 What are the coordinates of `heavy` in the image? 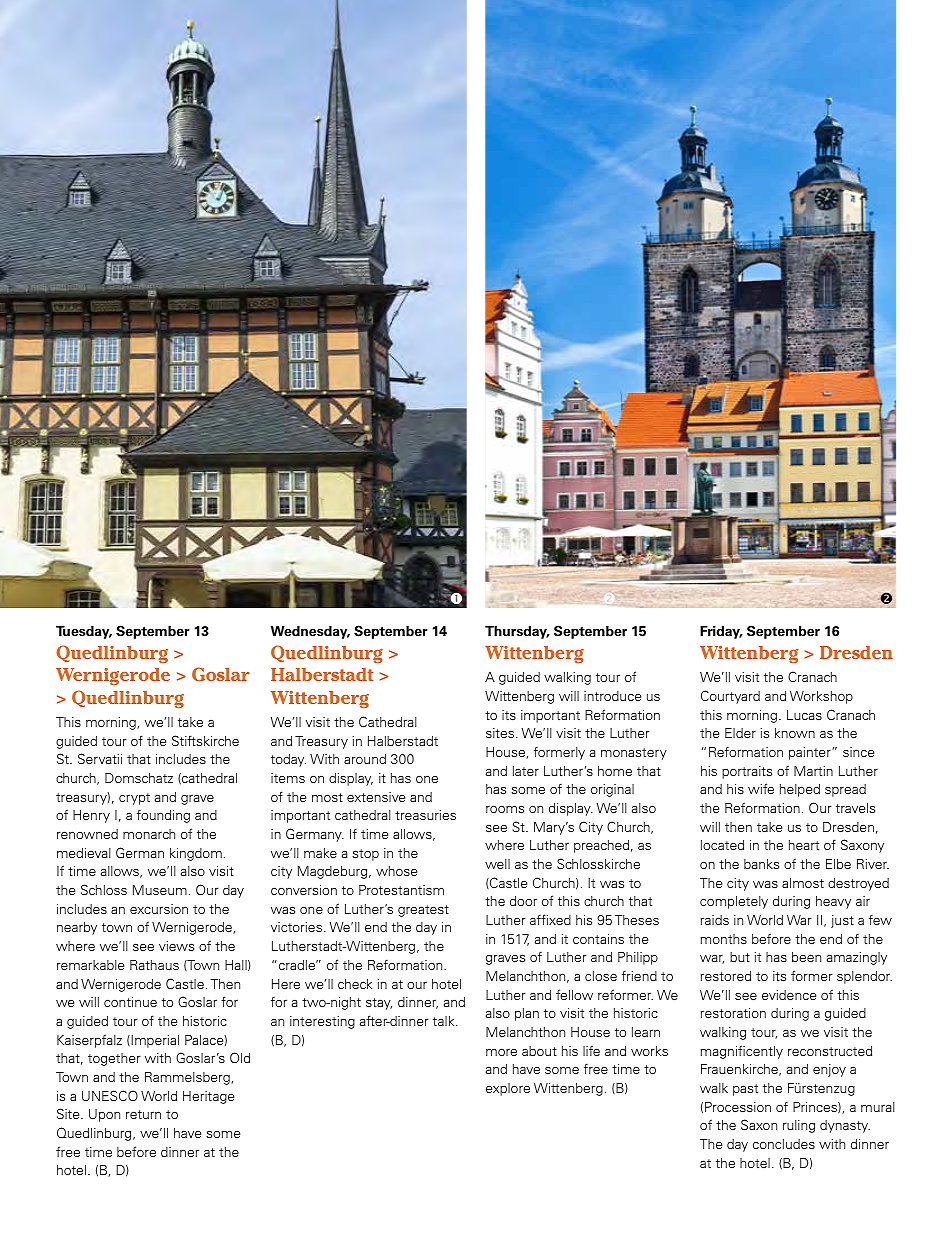 It's located at (833, 902).
